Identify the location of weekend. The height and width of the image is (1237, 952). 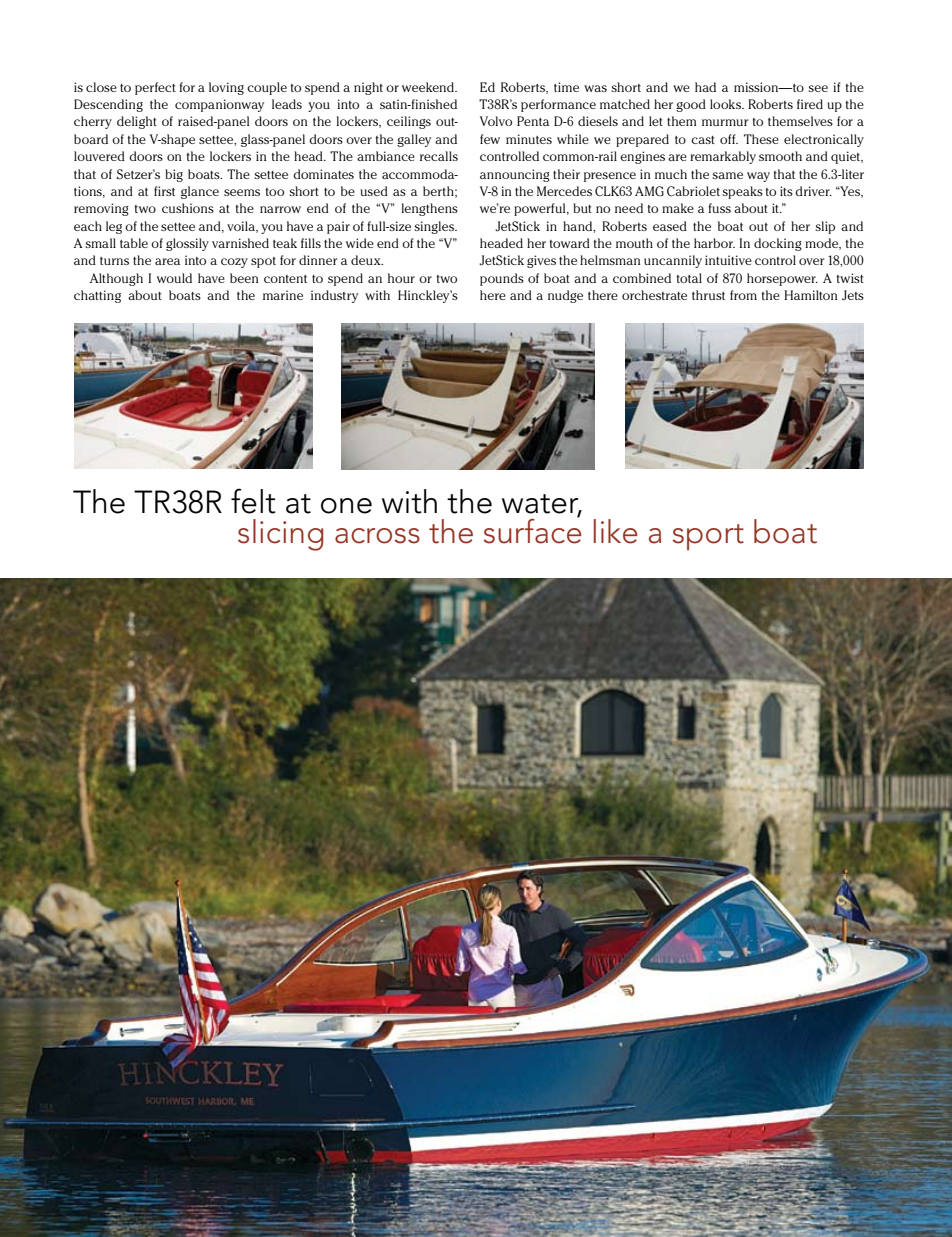
(429, 87).
